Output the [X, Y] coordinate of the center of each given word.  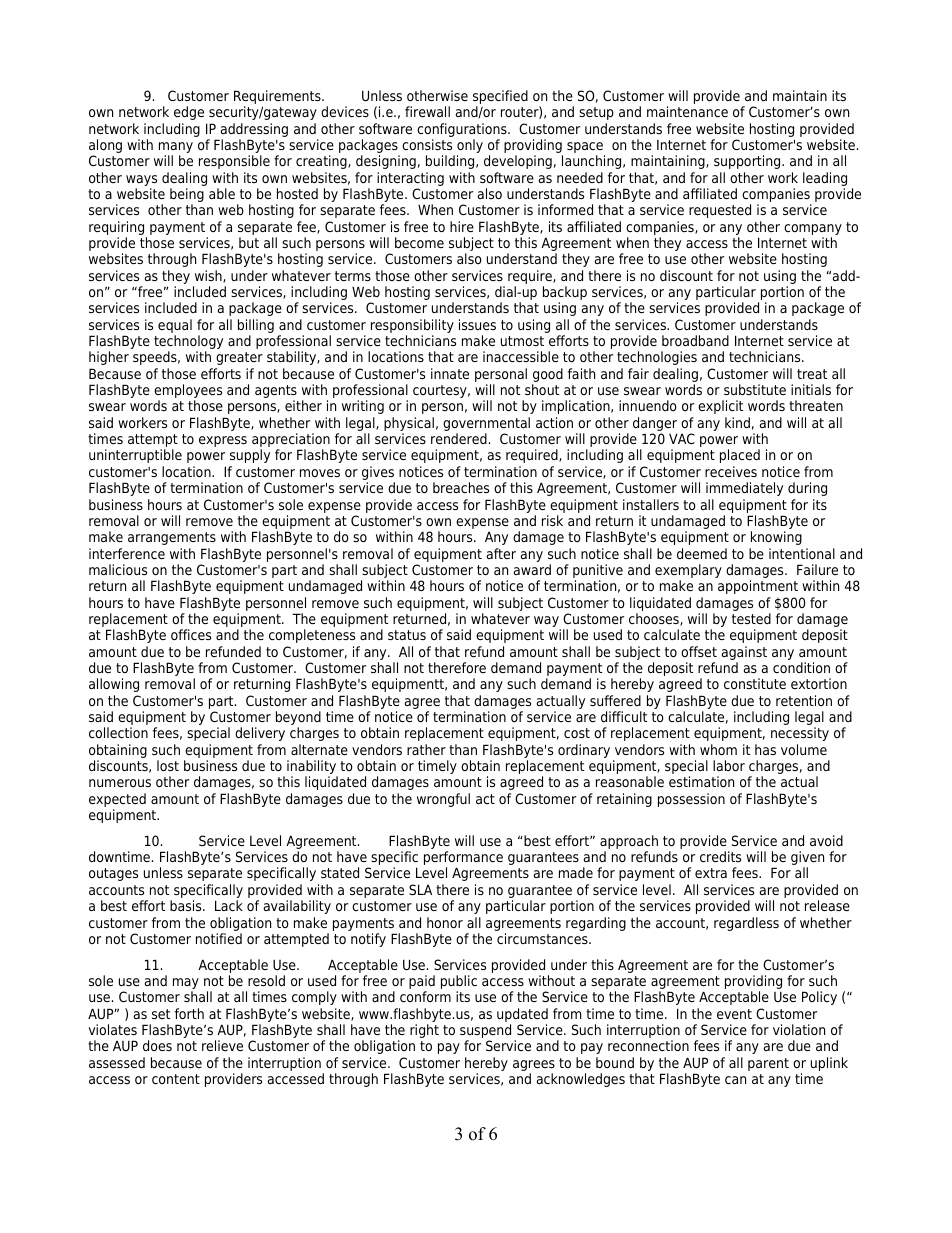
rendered [459, 438]
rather [426, 749]
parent [768, 1064]
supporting [748, 162]
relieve [222, 1045]
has [765, 749]
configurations [463, 130]
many [176, 149]
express [223, 441]
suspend [485, 1032]
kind [737, 422]
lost [168, 765]
